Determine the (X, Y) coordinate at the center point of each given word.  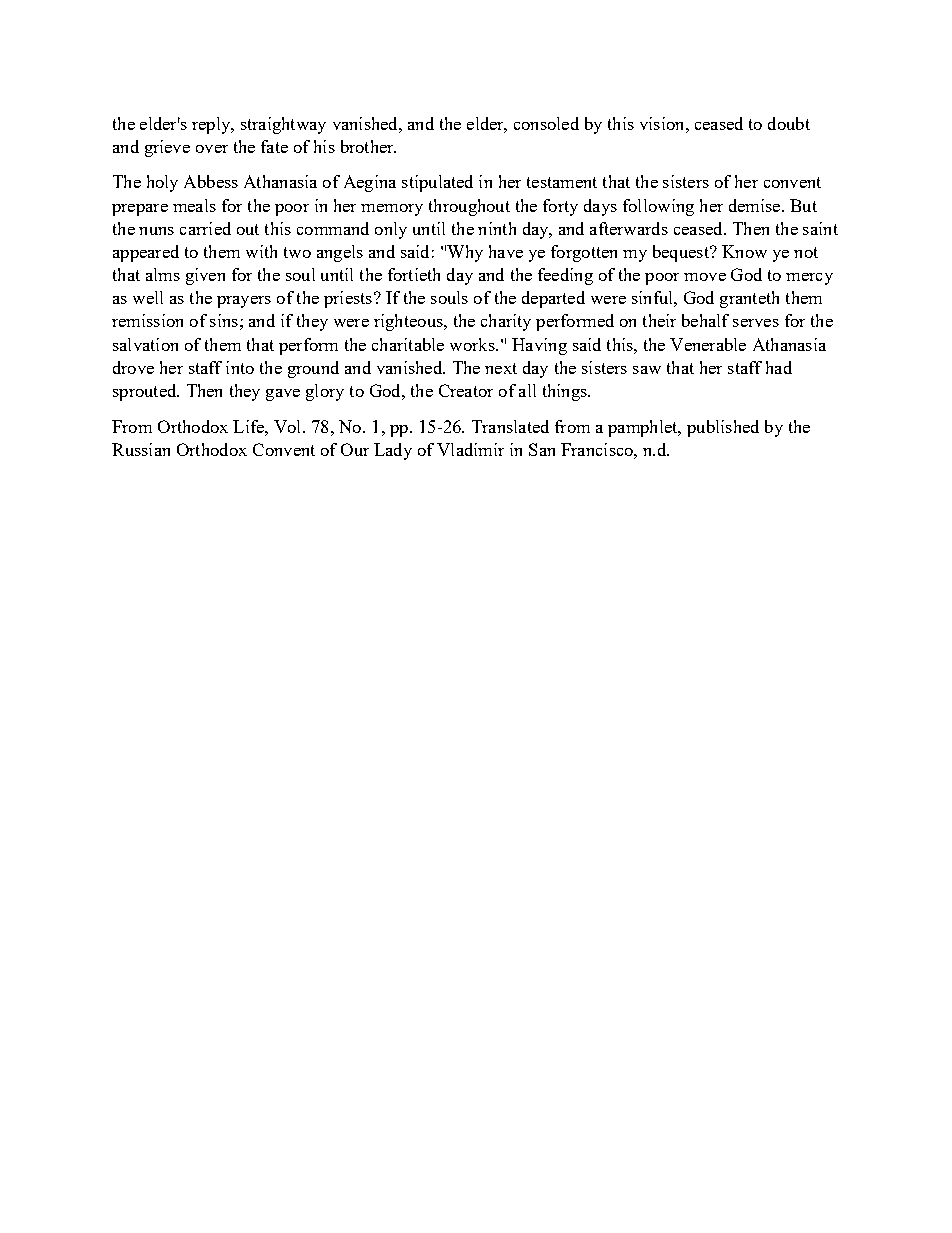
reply (212, 125)
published (723, 428)
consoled (546, 123)
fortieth (414, 274)
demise (756, 205)
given (205, 276)
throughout (469, 207)
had (779, 367)
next (501, 368)
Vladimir (470, 449)
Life (249, 426)
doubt (789, 123)
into (240, 367)
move (705, 277)
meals (194, 205)
